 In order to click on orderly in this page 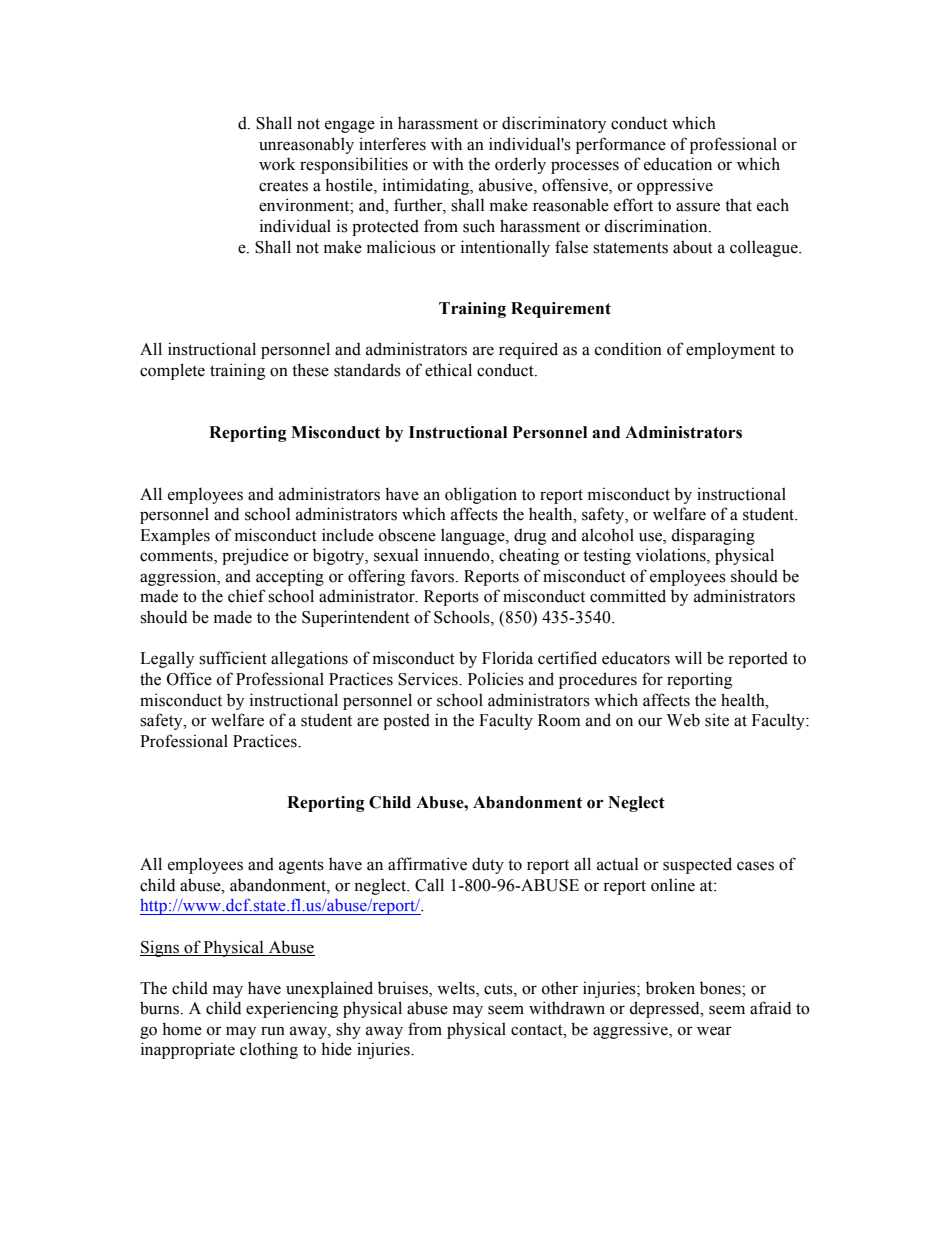, I will do `click(520, 165)`.
